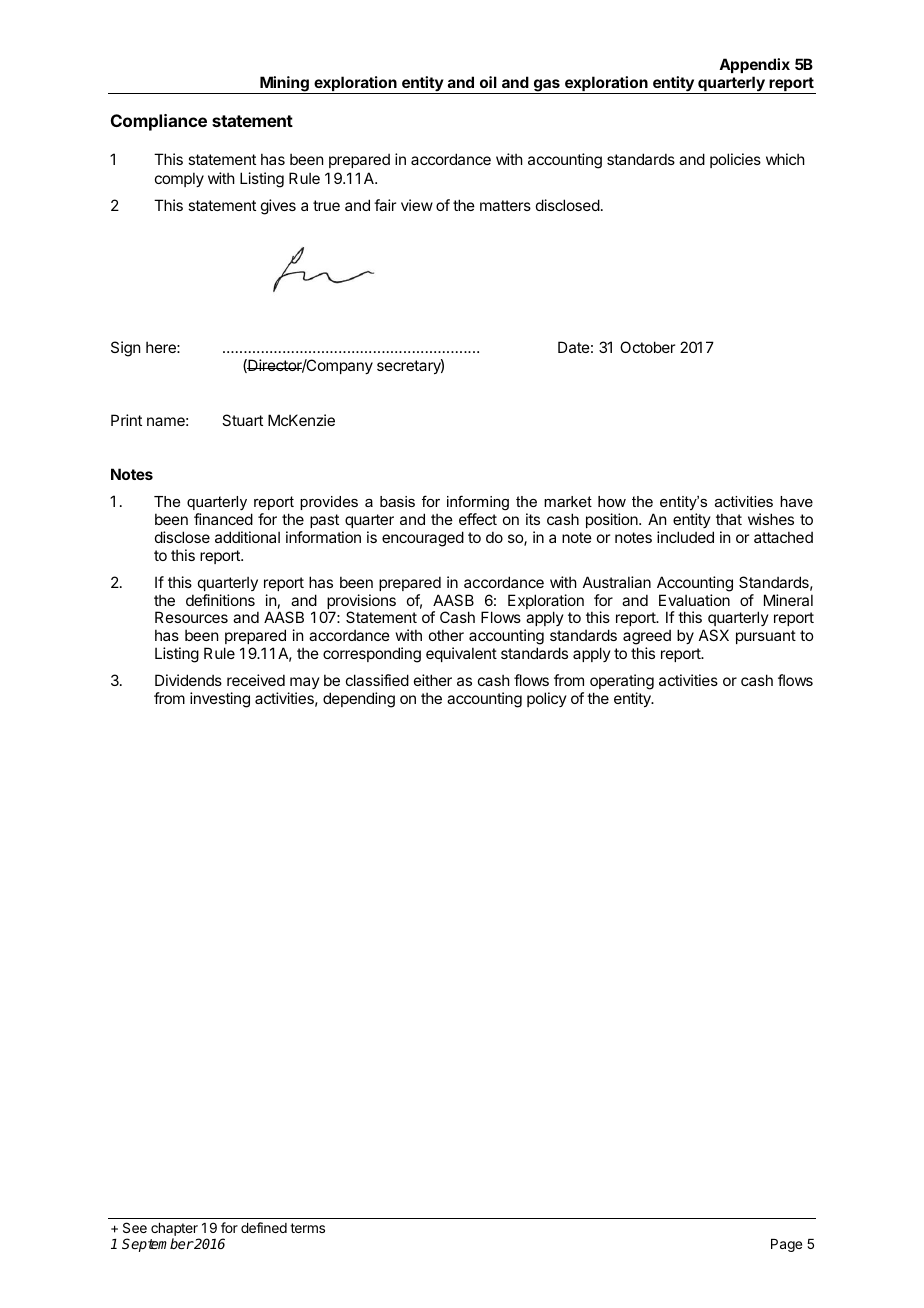 This image has width=924, height=1308. What do you see at coordinates (307, 1228) in the image?
I see `terms` at bounding box center [307, 1228].
